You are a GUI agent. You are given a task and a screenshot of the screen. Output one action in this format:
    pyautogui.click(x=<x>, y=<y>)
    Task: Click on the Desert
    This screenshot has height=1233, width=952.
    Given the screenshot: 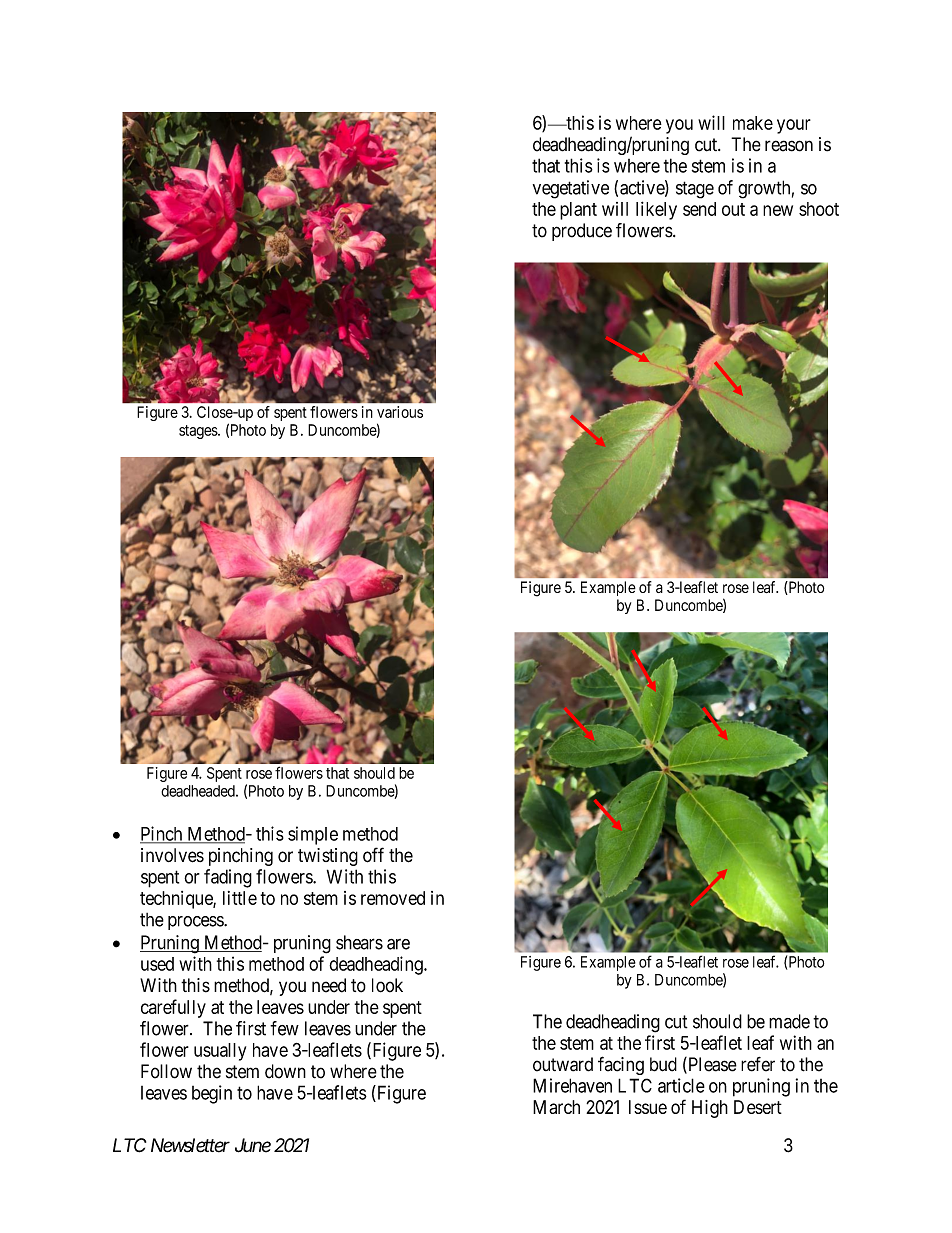 What is the action you would take?
    pyautogui.click(x=758, y=1107)
